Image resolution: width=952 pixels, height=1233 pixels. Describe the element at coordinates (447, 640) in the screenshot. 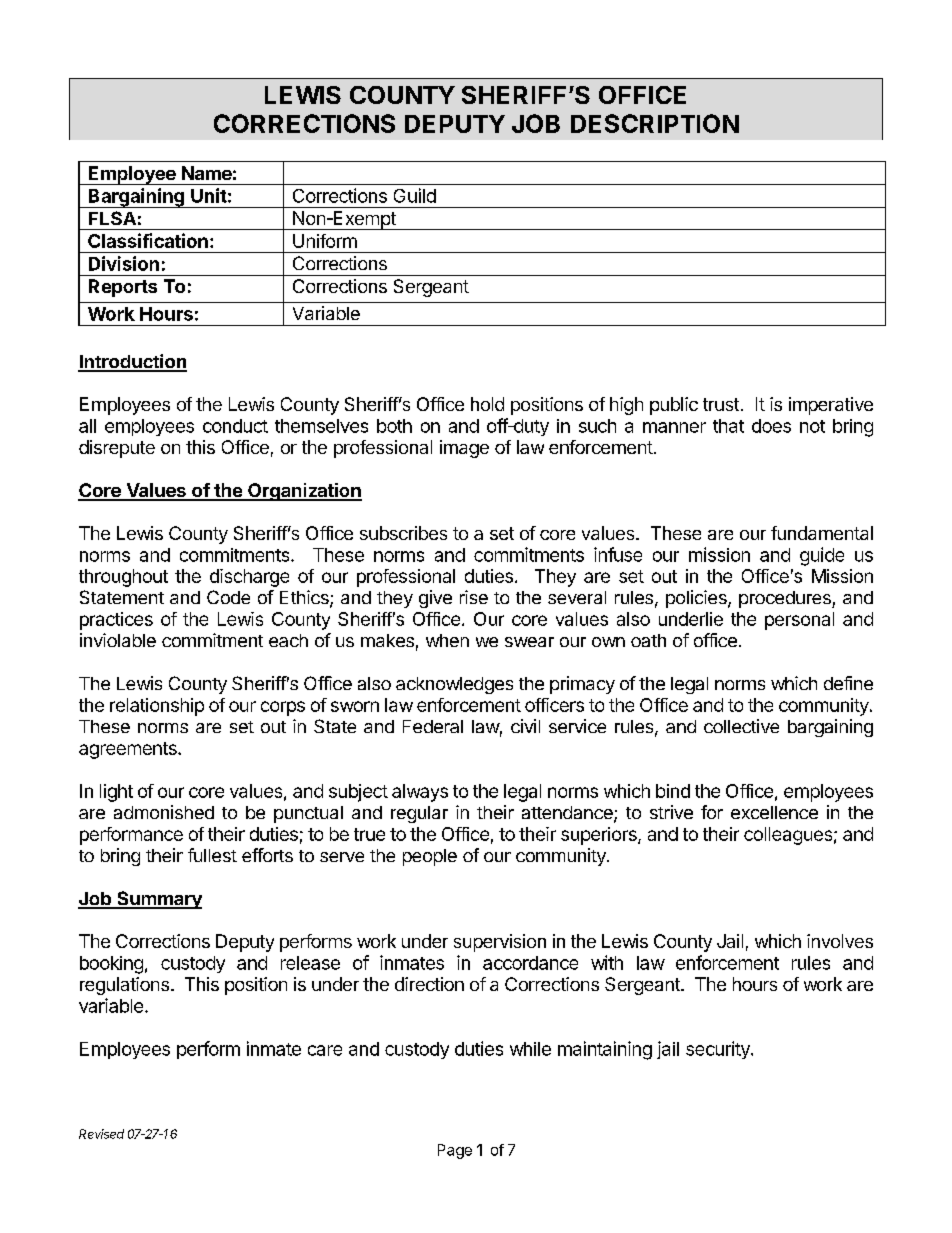

I see `when` at that location.
